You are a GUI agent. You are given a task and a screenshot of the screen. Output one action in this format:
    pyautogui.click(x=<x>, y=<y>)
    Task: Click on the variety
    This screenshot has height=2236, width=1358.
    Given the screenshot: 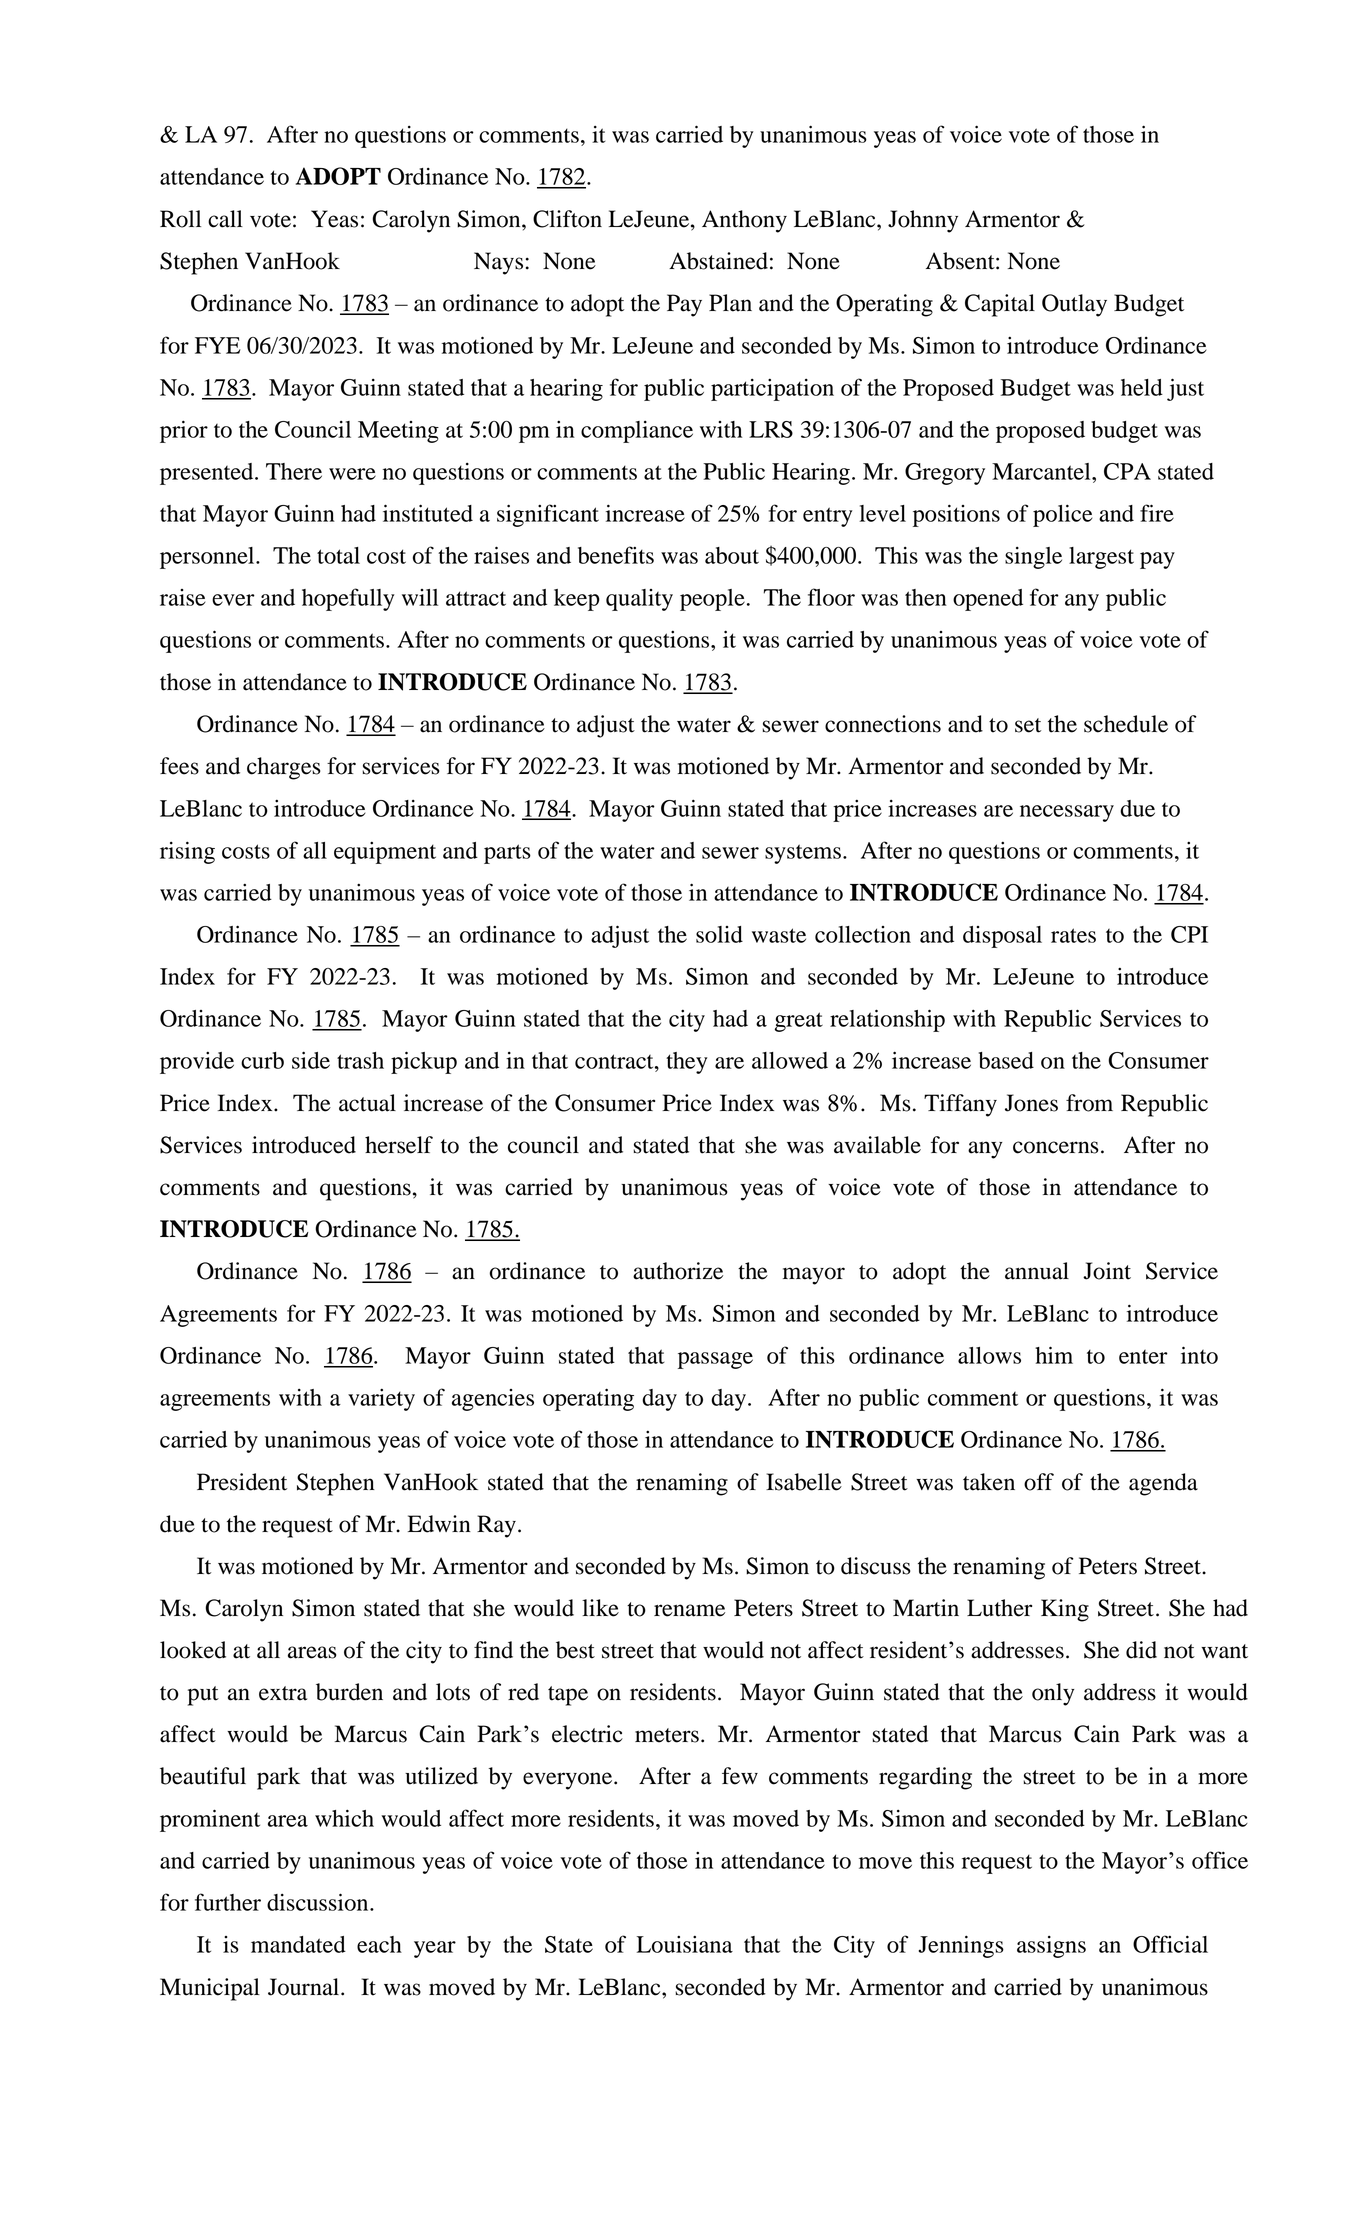 What is the action you would take?
    pyautogui.click(x=381, y=1400)
